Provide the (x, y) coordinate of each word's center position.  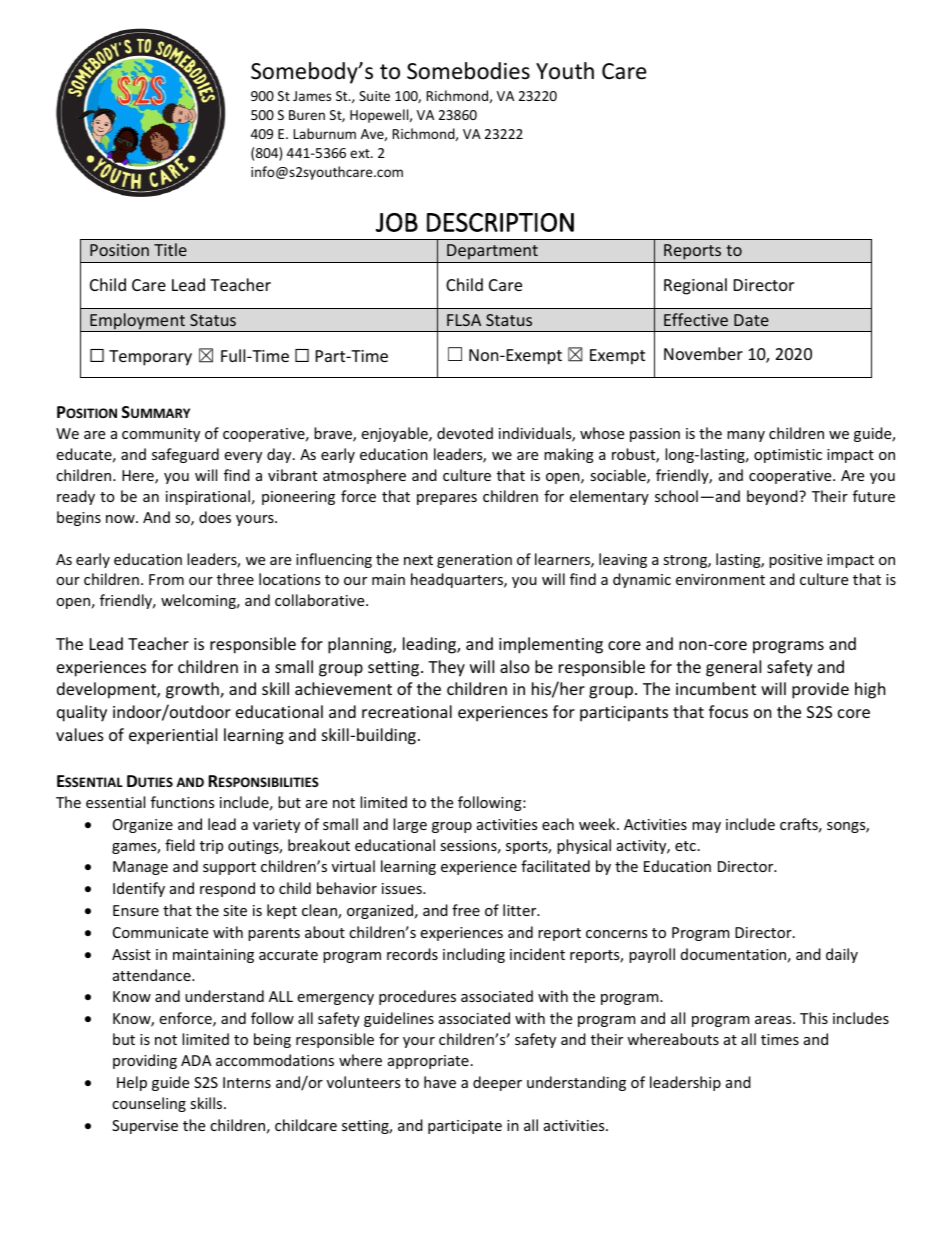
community (161, 435)
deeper (497, 1083)
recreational (407, 711)
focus (728, 711)
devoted (465, 433)
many (746, 436)
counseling (149, 1104)
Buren (307, 115)
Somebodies (468, 71)
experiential (173, 736)
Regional (695, 286)
